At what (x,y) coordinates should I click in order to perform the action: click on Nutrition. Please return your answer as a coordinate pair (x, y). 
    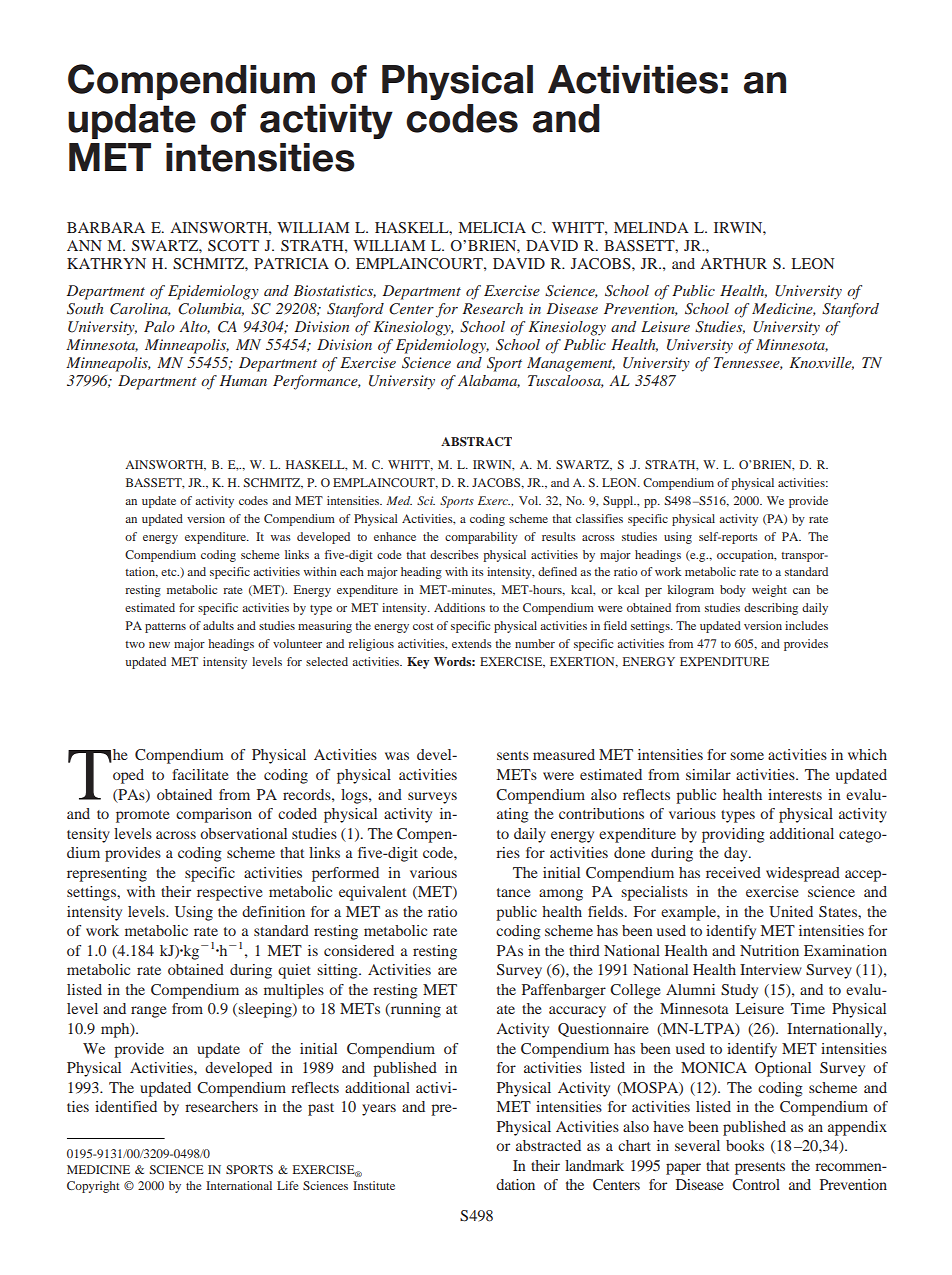
    Looking at the image, I should click on (769, 950).
